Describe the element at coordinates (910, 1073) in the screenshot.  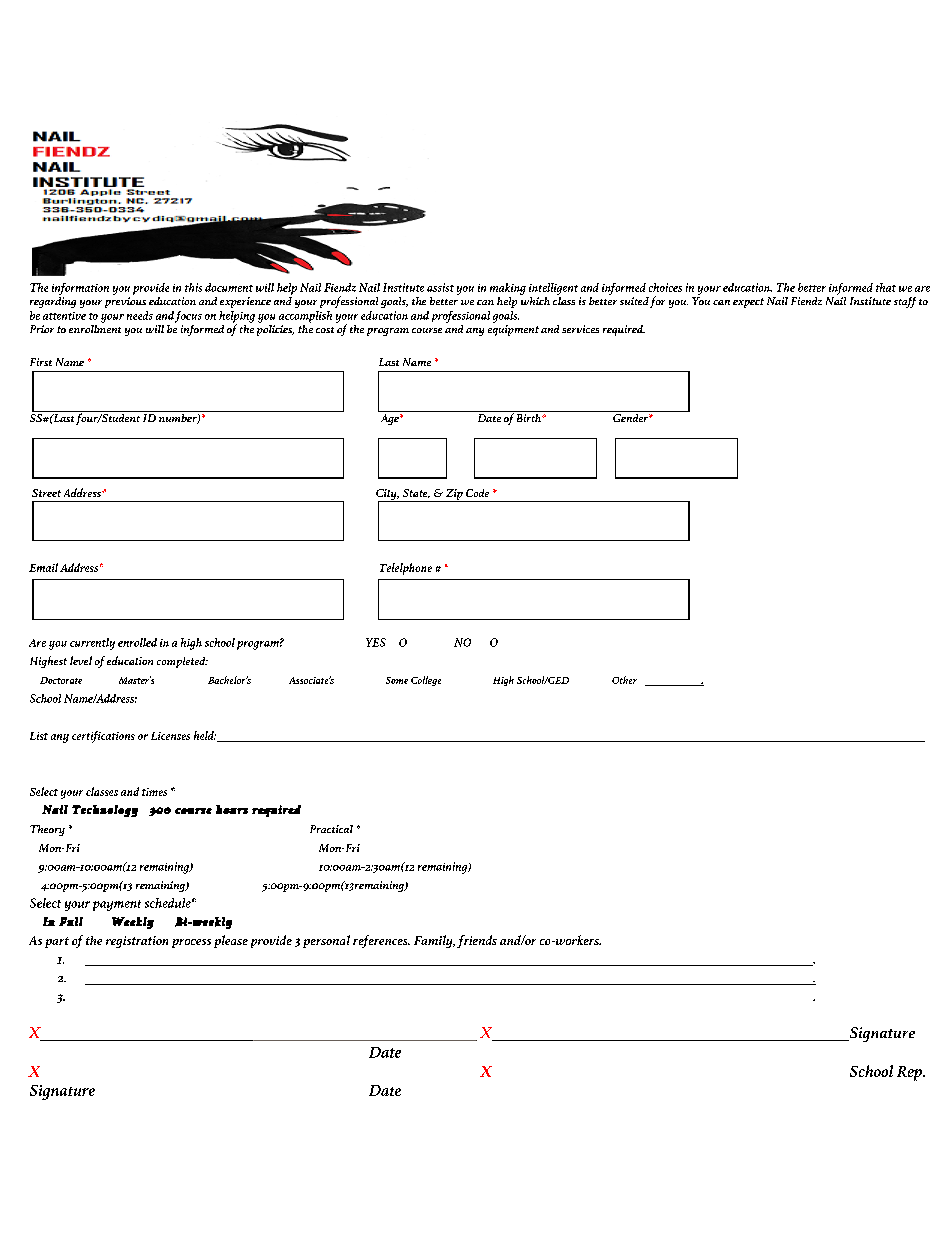
I see `Rep` at that location.
